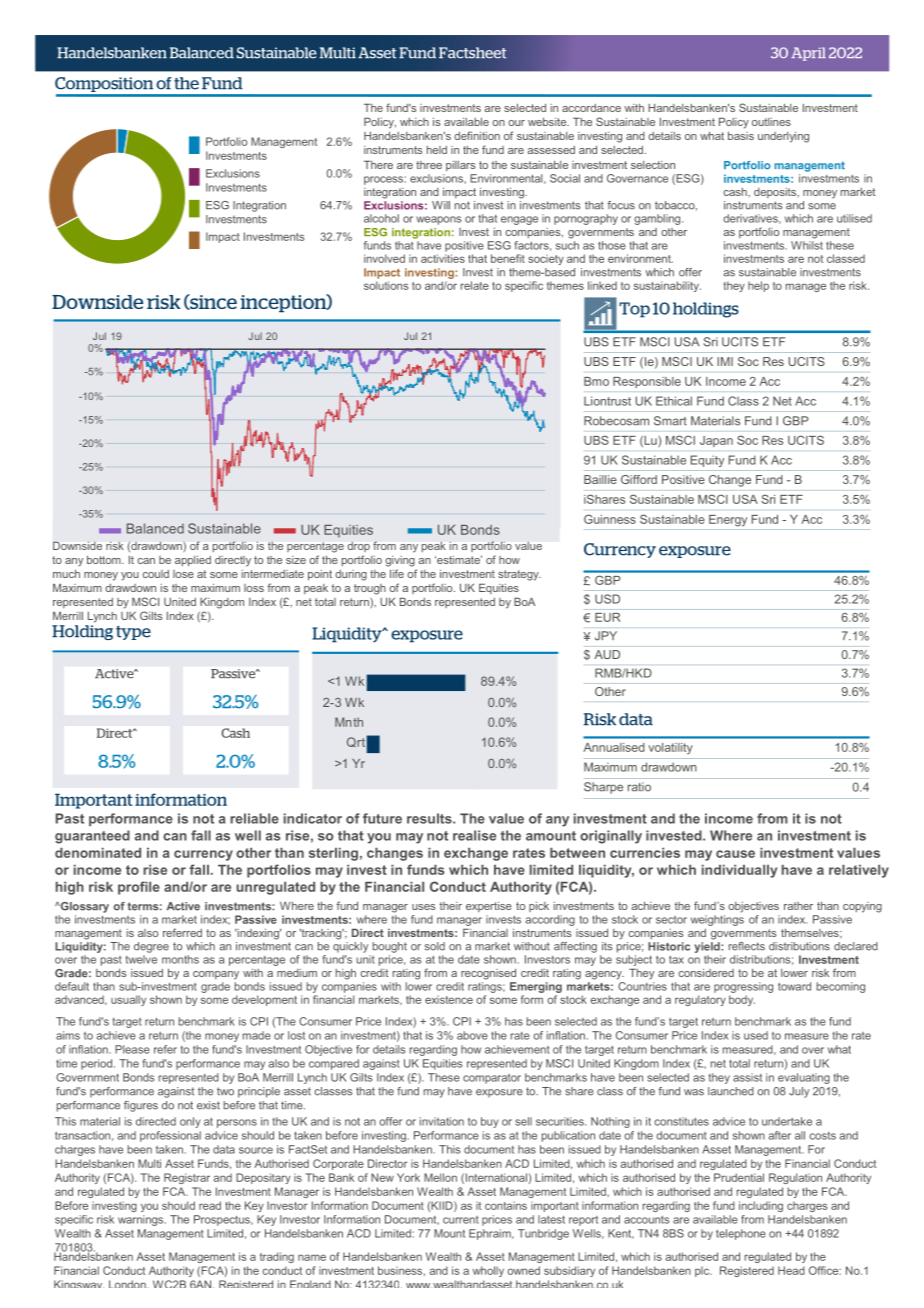 The width and height of the page is (924, 1308). What do you see at coordinates (488, 974) in the page?
I see `recognised` at bounding box center [488, 974].
